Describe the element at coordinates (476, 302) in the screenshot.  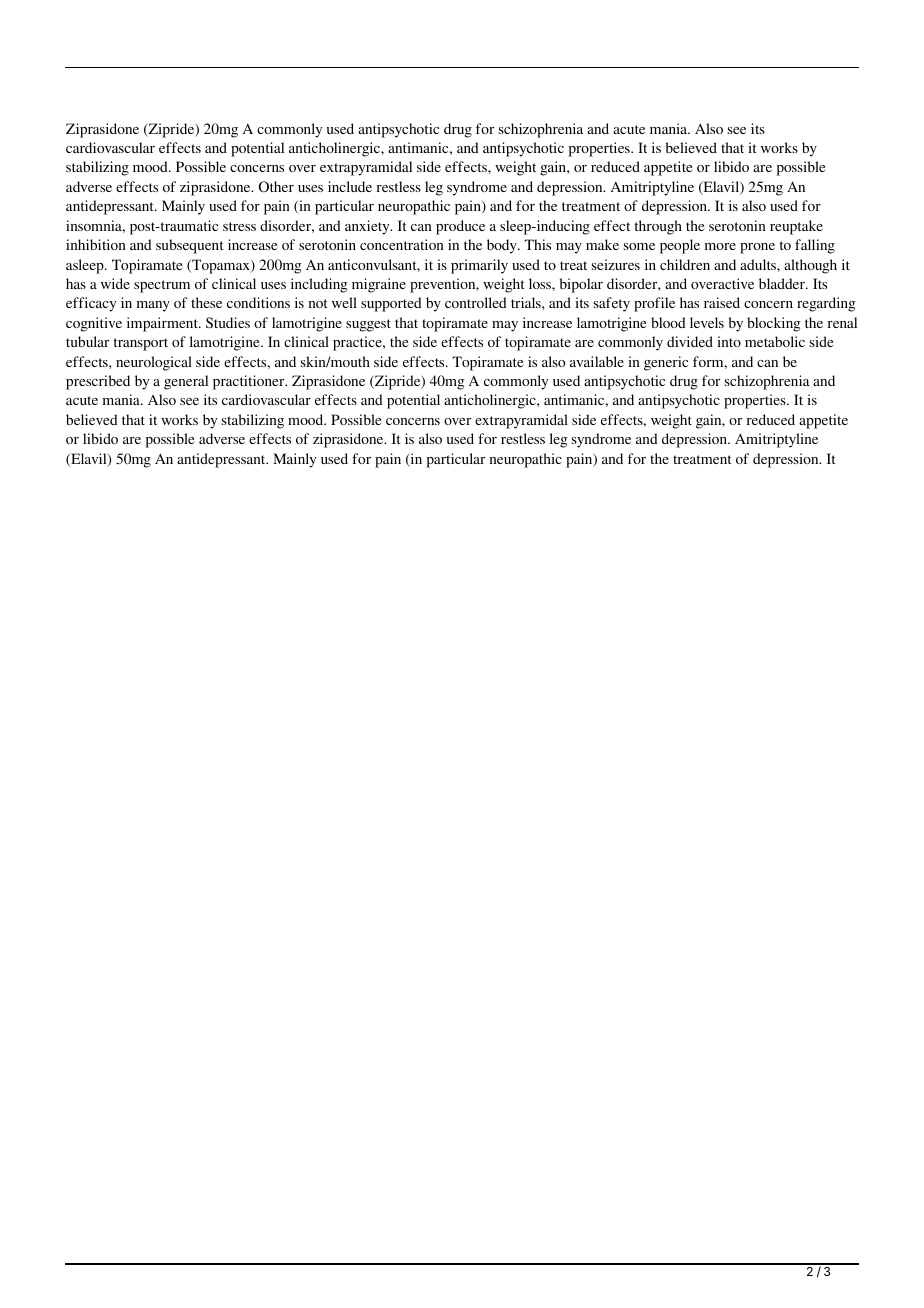
I see `controlled` at that location.
